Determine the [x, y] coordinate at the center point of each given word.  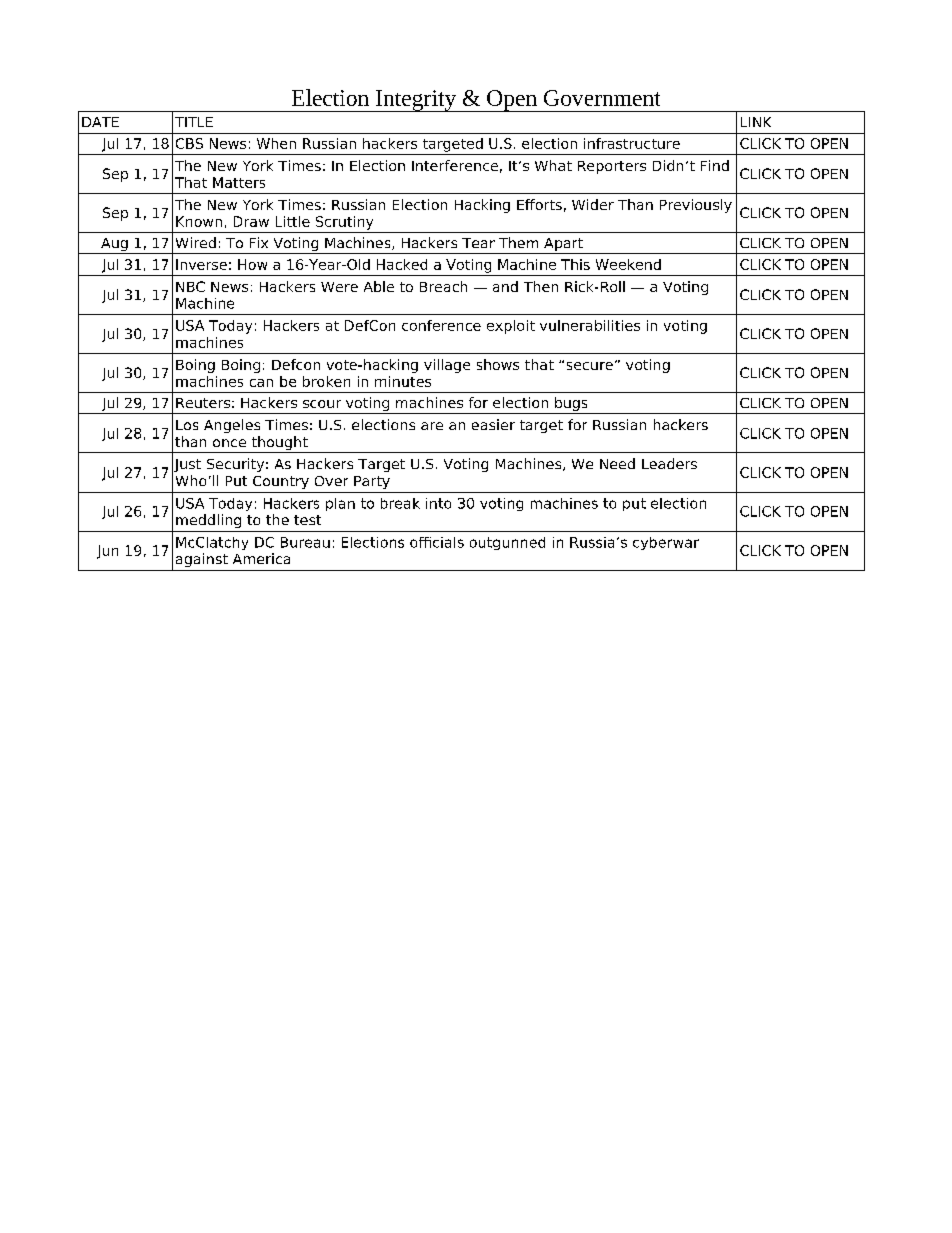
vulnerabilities [590, 325]
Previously [696, 206]
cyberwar [666, 543]
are [432, 426]
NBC [190, 286]
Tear [478, 243]
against [202, 560]
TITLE [194, 122]
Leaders [669, 463]
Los [187, 425]
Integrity [416, 101]
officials [437, 542]
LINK [756, 122]
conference [441, 325]
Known [199, 221]
